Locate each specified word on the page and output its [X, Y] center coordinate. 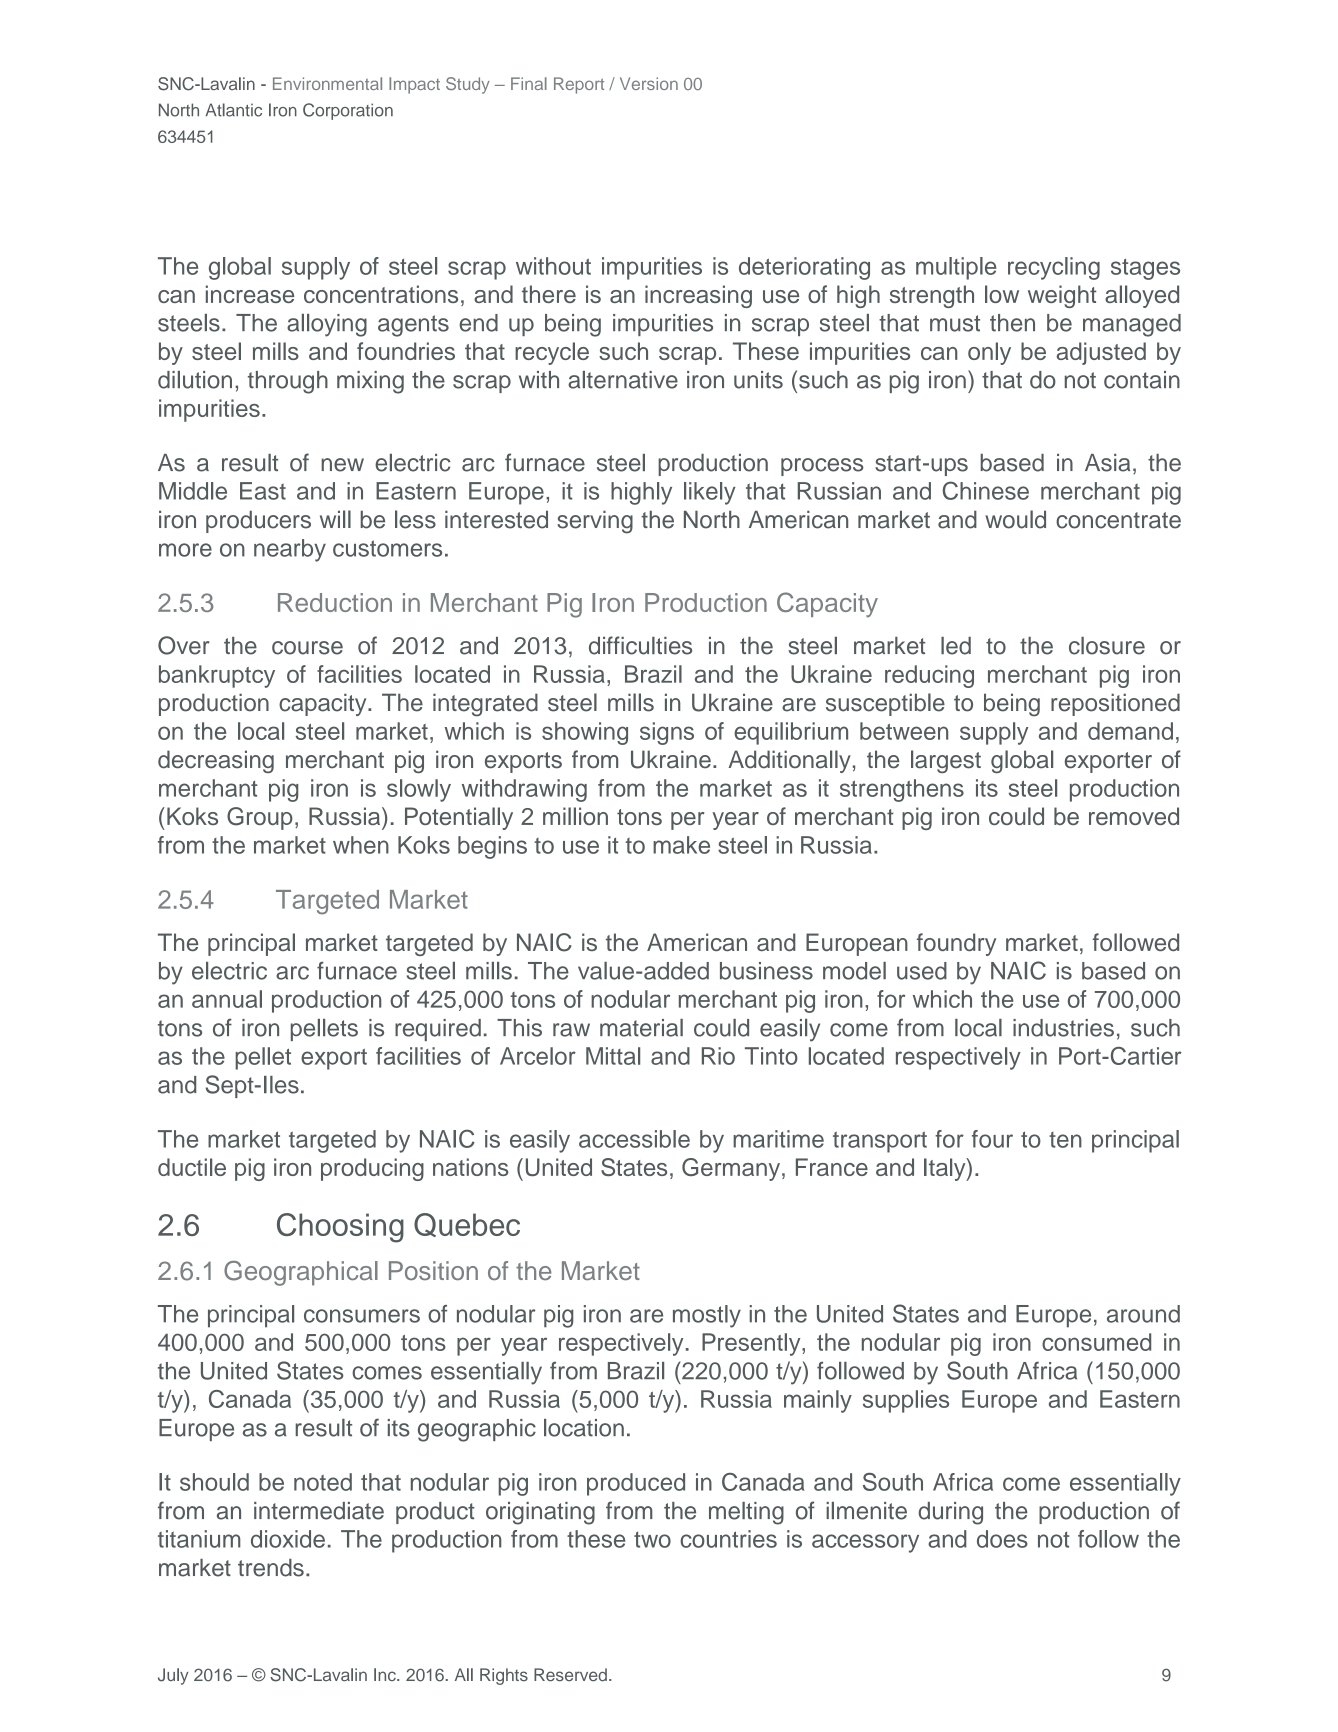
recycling [1054, 268]
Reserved [570, 1675]
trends [271, 1568]
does [1002, 1539]
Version [649, 83]
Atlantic [233, 110]
